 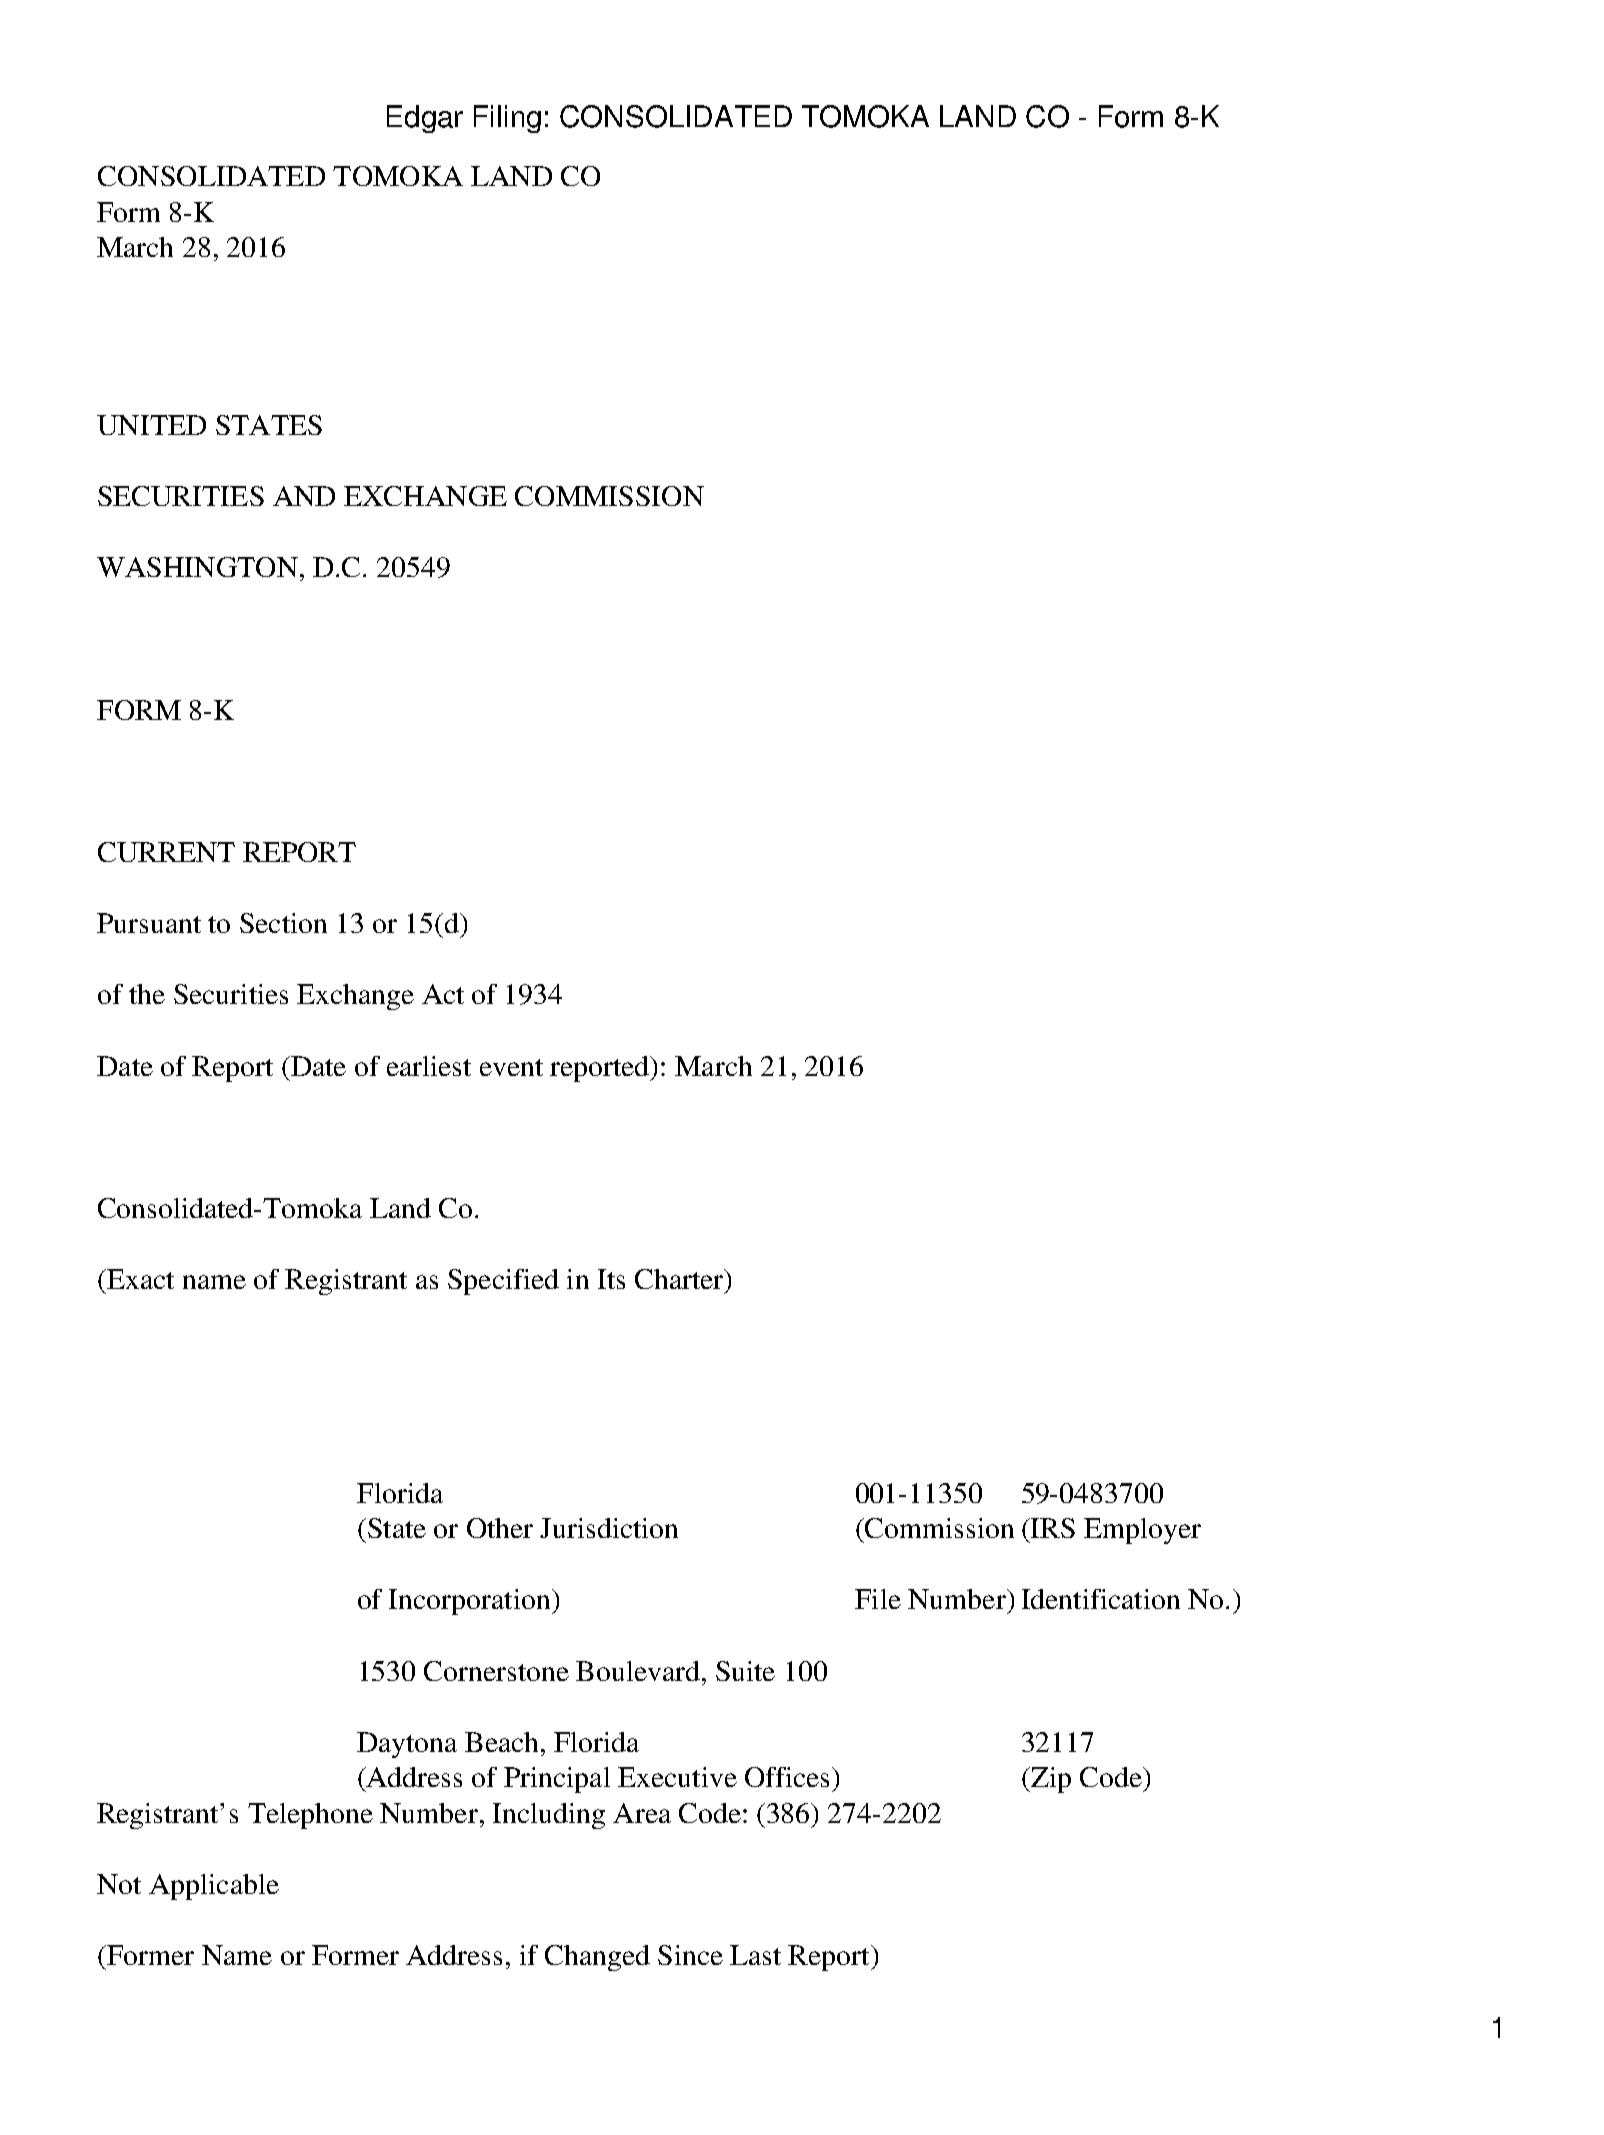 I want to click on Charter, so click(x=680, y=1279).
